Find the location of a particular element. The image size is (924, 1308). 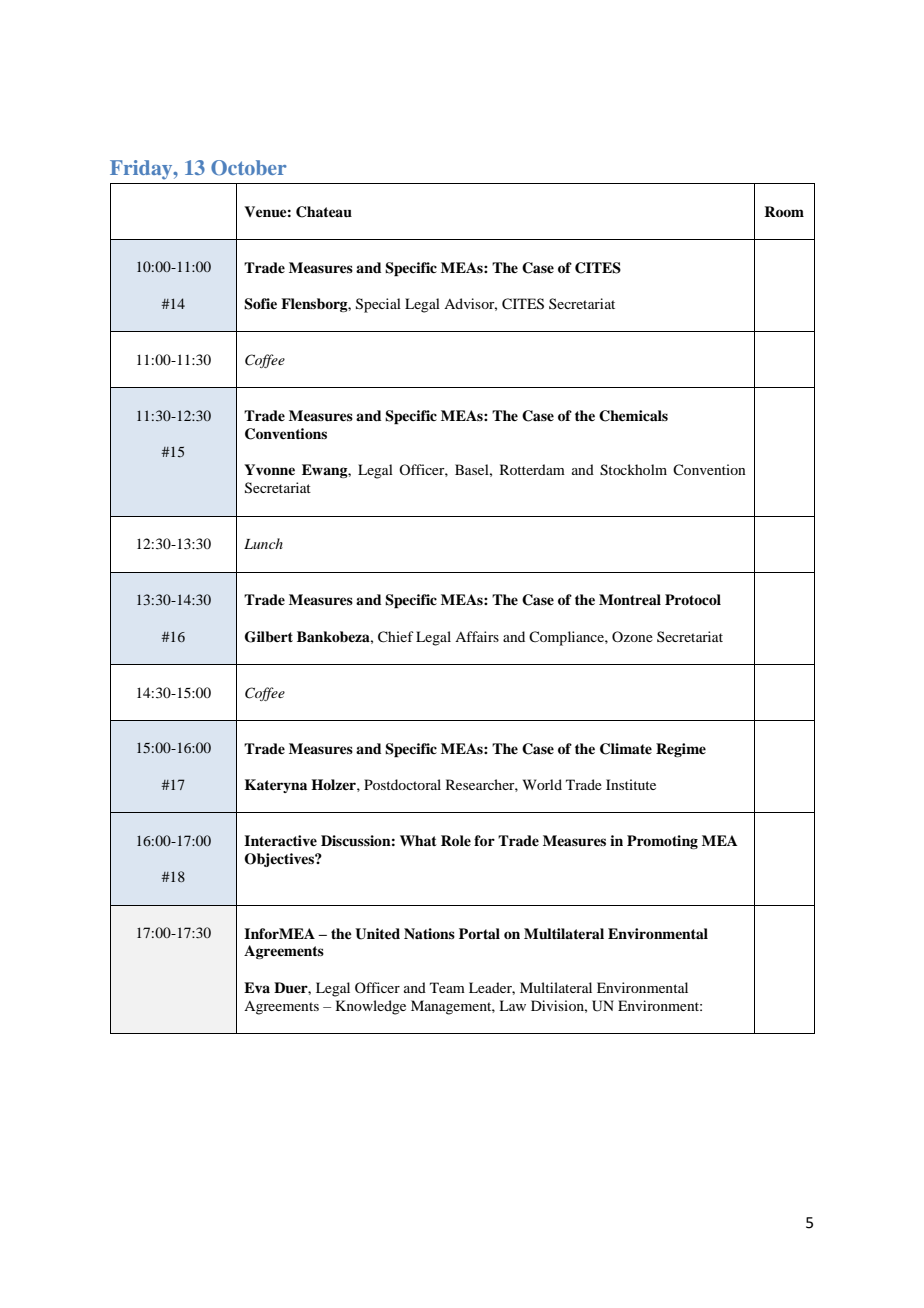

World is located at coordinates (542, 784).
